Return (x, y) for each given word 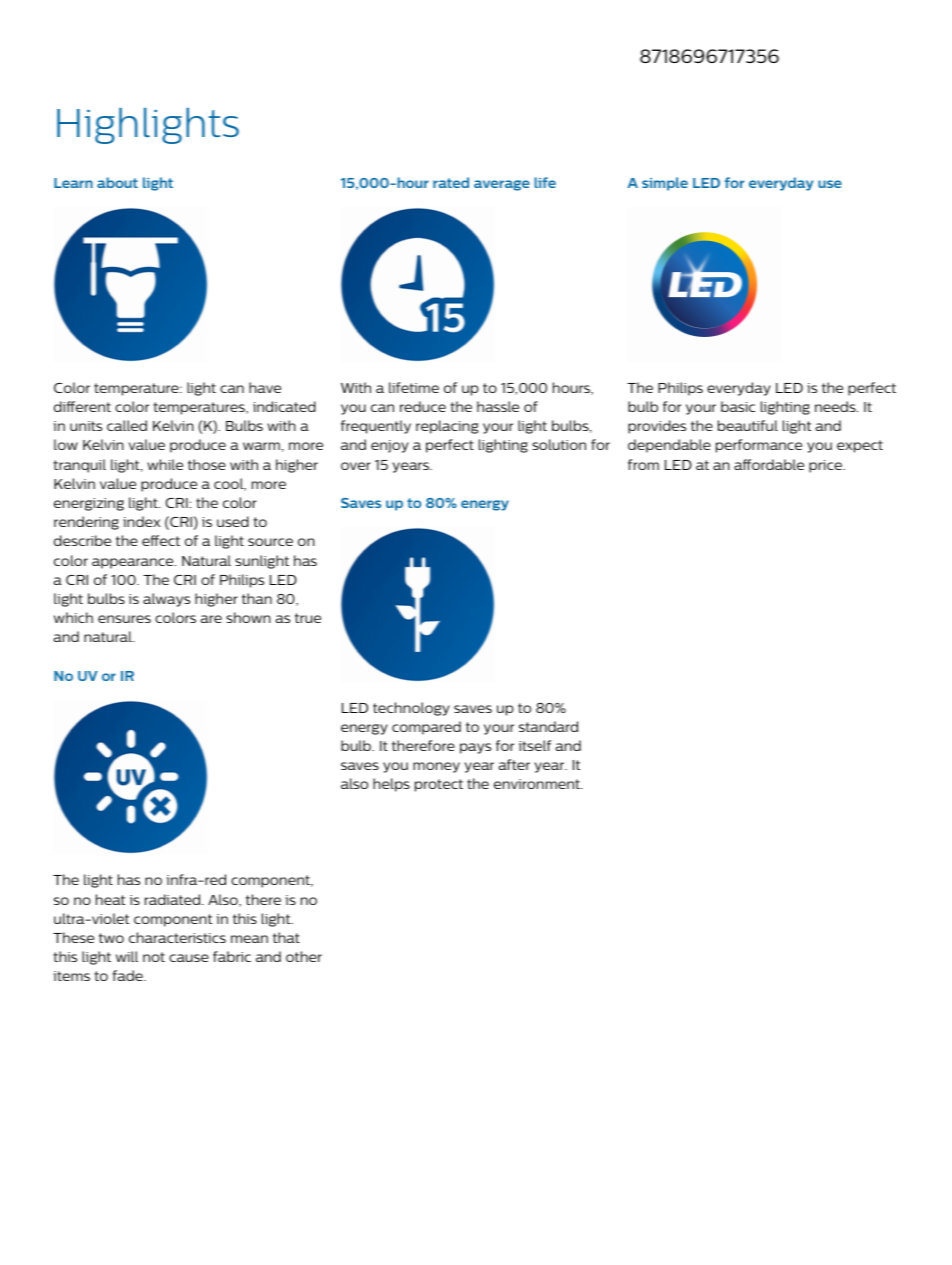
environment (538, 784)
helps (391, 785)
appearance (134, 563)
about (117, 182)
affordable (769, 464)
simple (665, 184)
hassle (498, 406)
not (154, 957)
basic (738, 406)
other (304, 956)
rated (451, 182)
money (436, 767)
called (127, 425)
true (308, 618)
